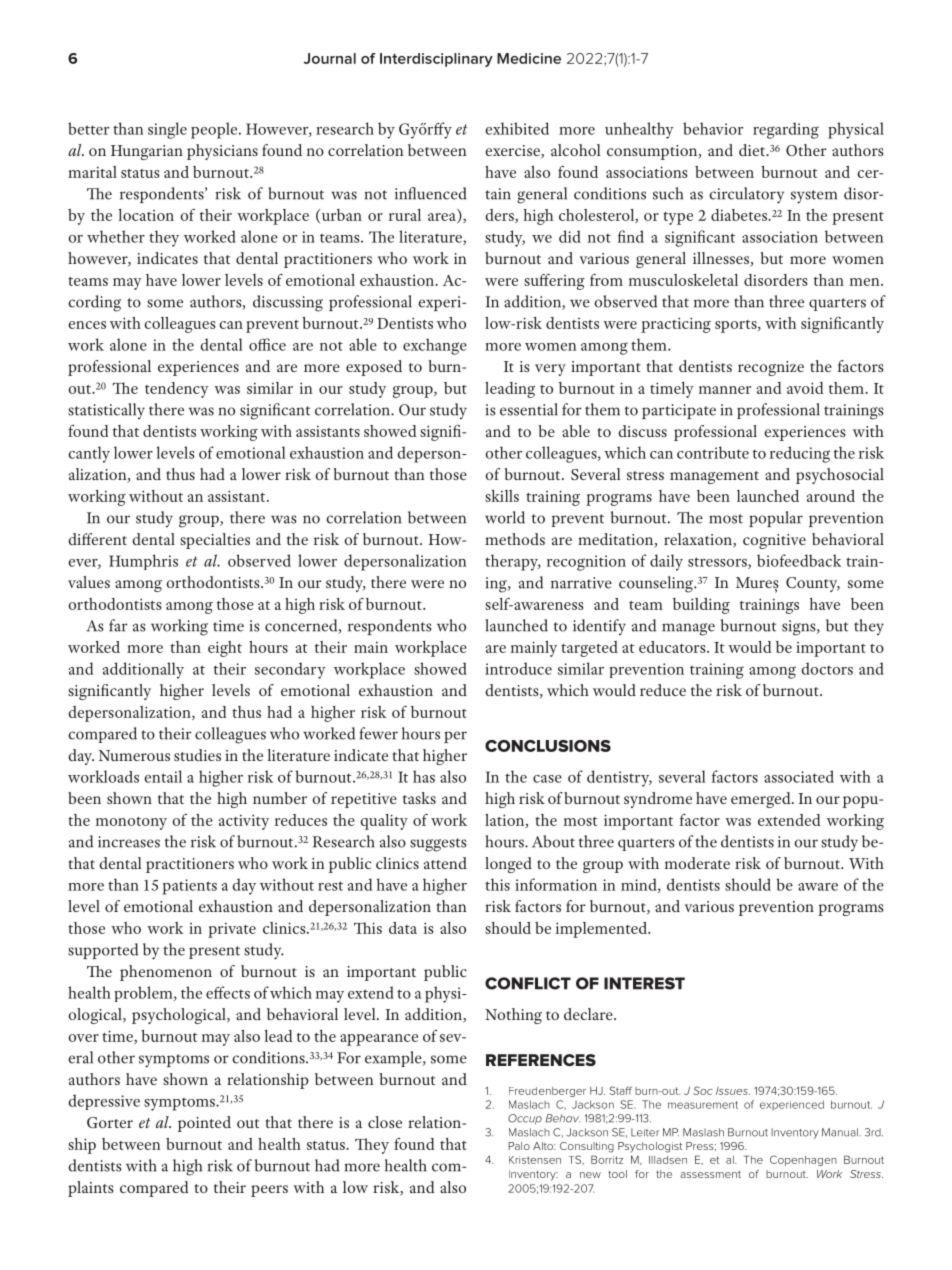 The image size is (952, 1270). Describe the element at coordinates (519, 1146) in the document. I see `Palo` at that location.
